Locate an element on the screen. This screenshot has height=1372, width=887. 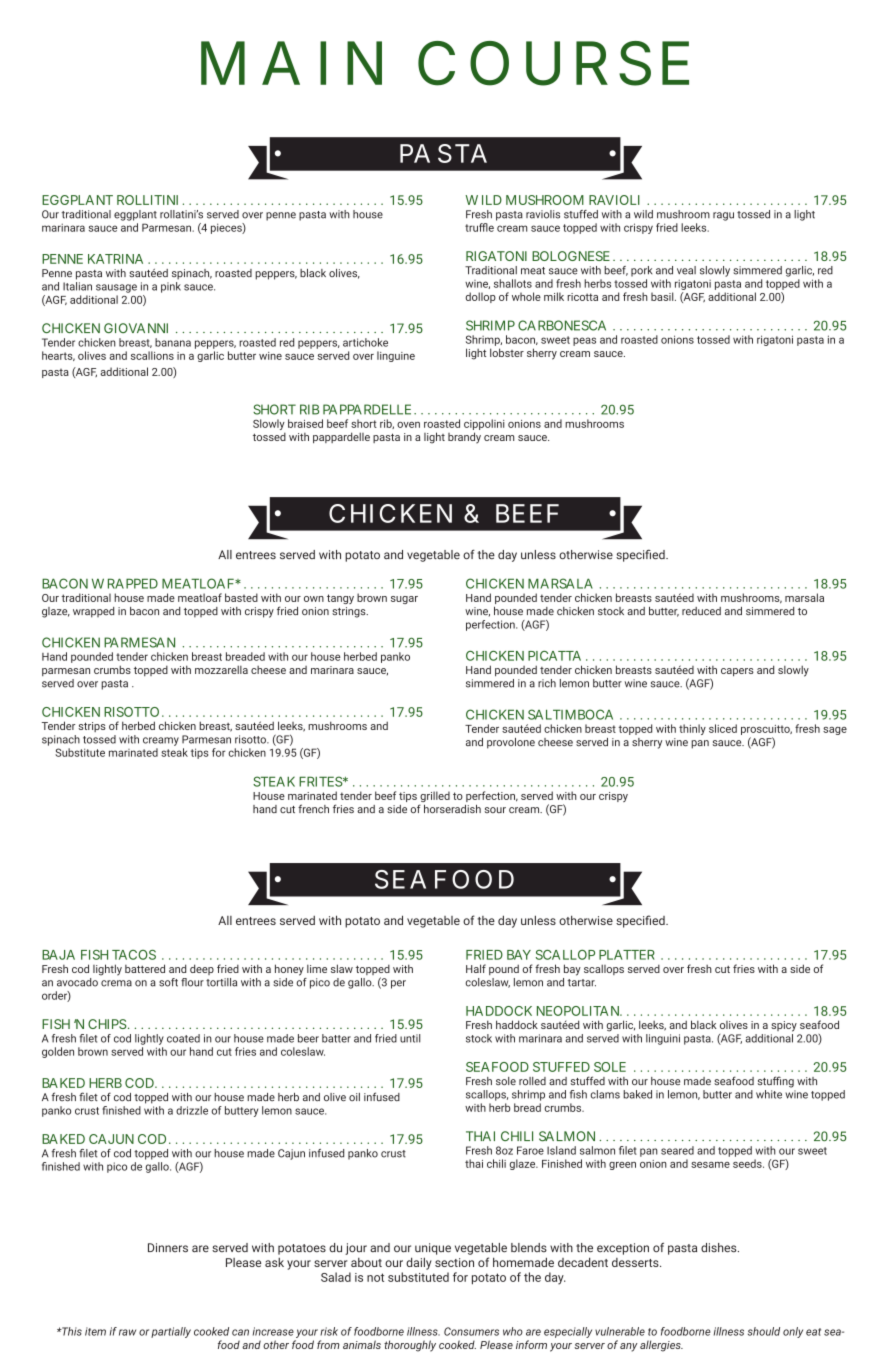
thinly is located at coordinates (692, 729).
